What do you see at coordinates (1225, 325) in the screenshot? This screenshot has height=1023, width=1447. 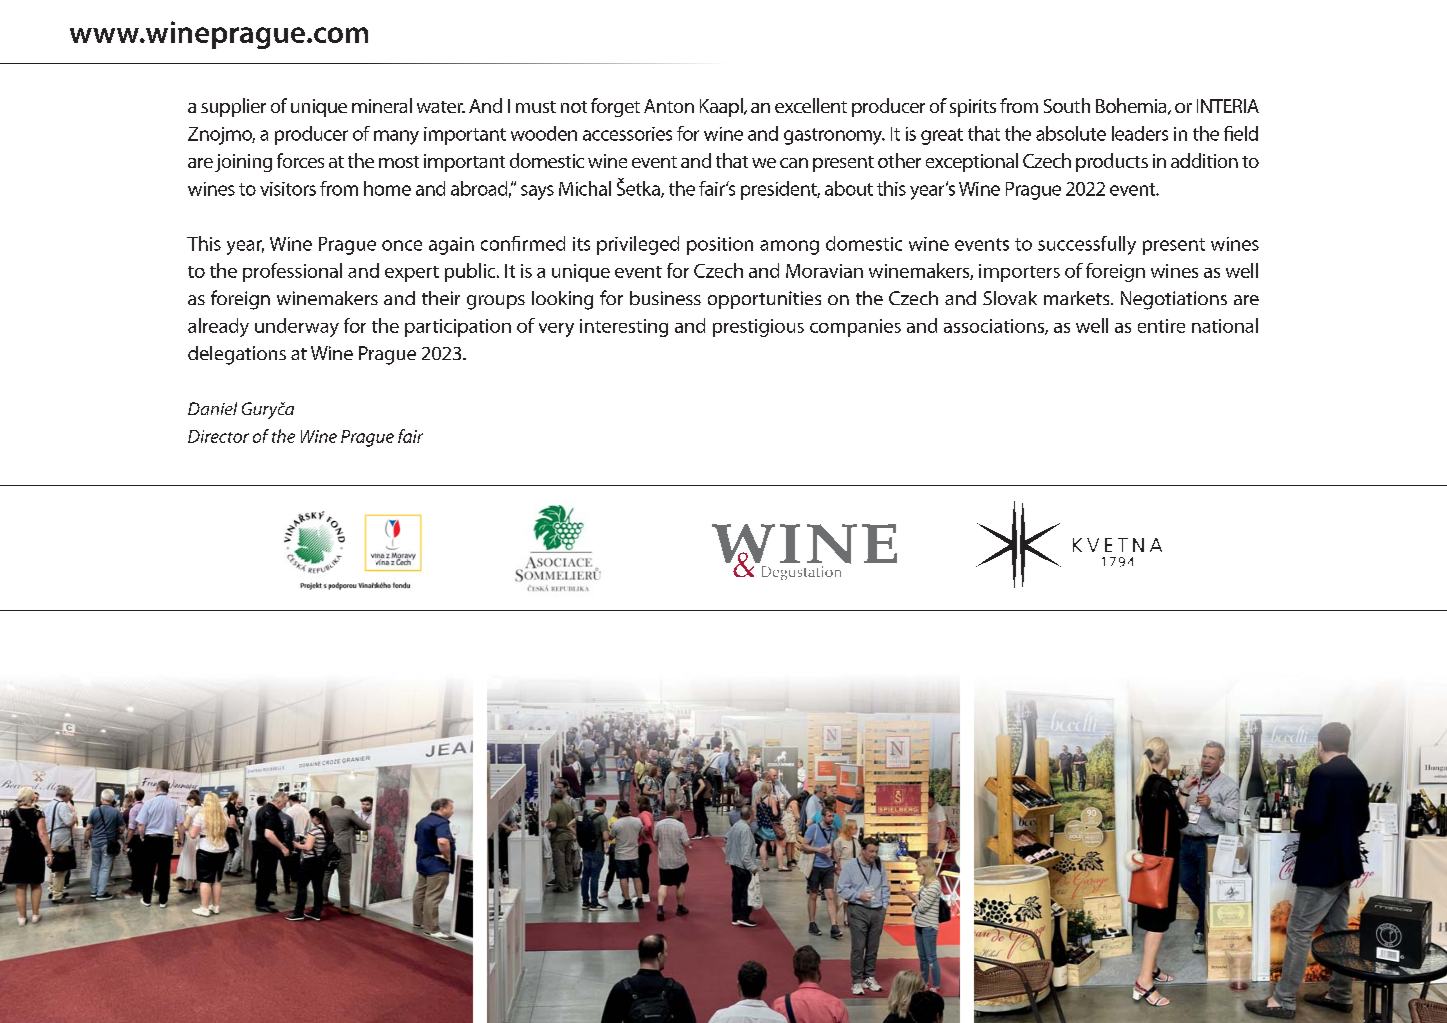 I see `national` at bounding box center [1225, 325].
